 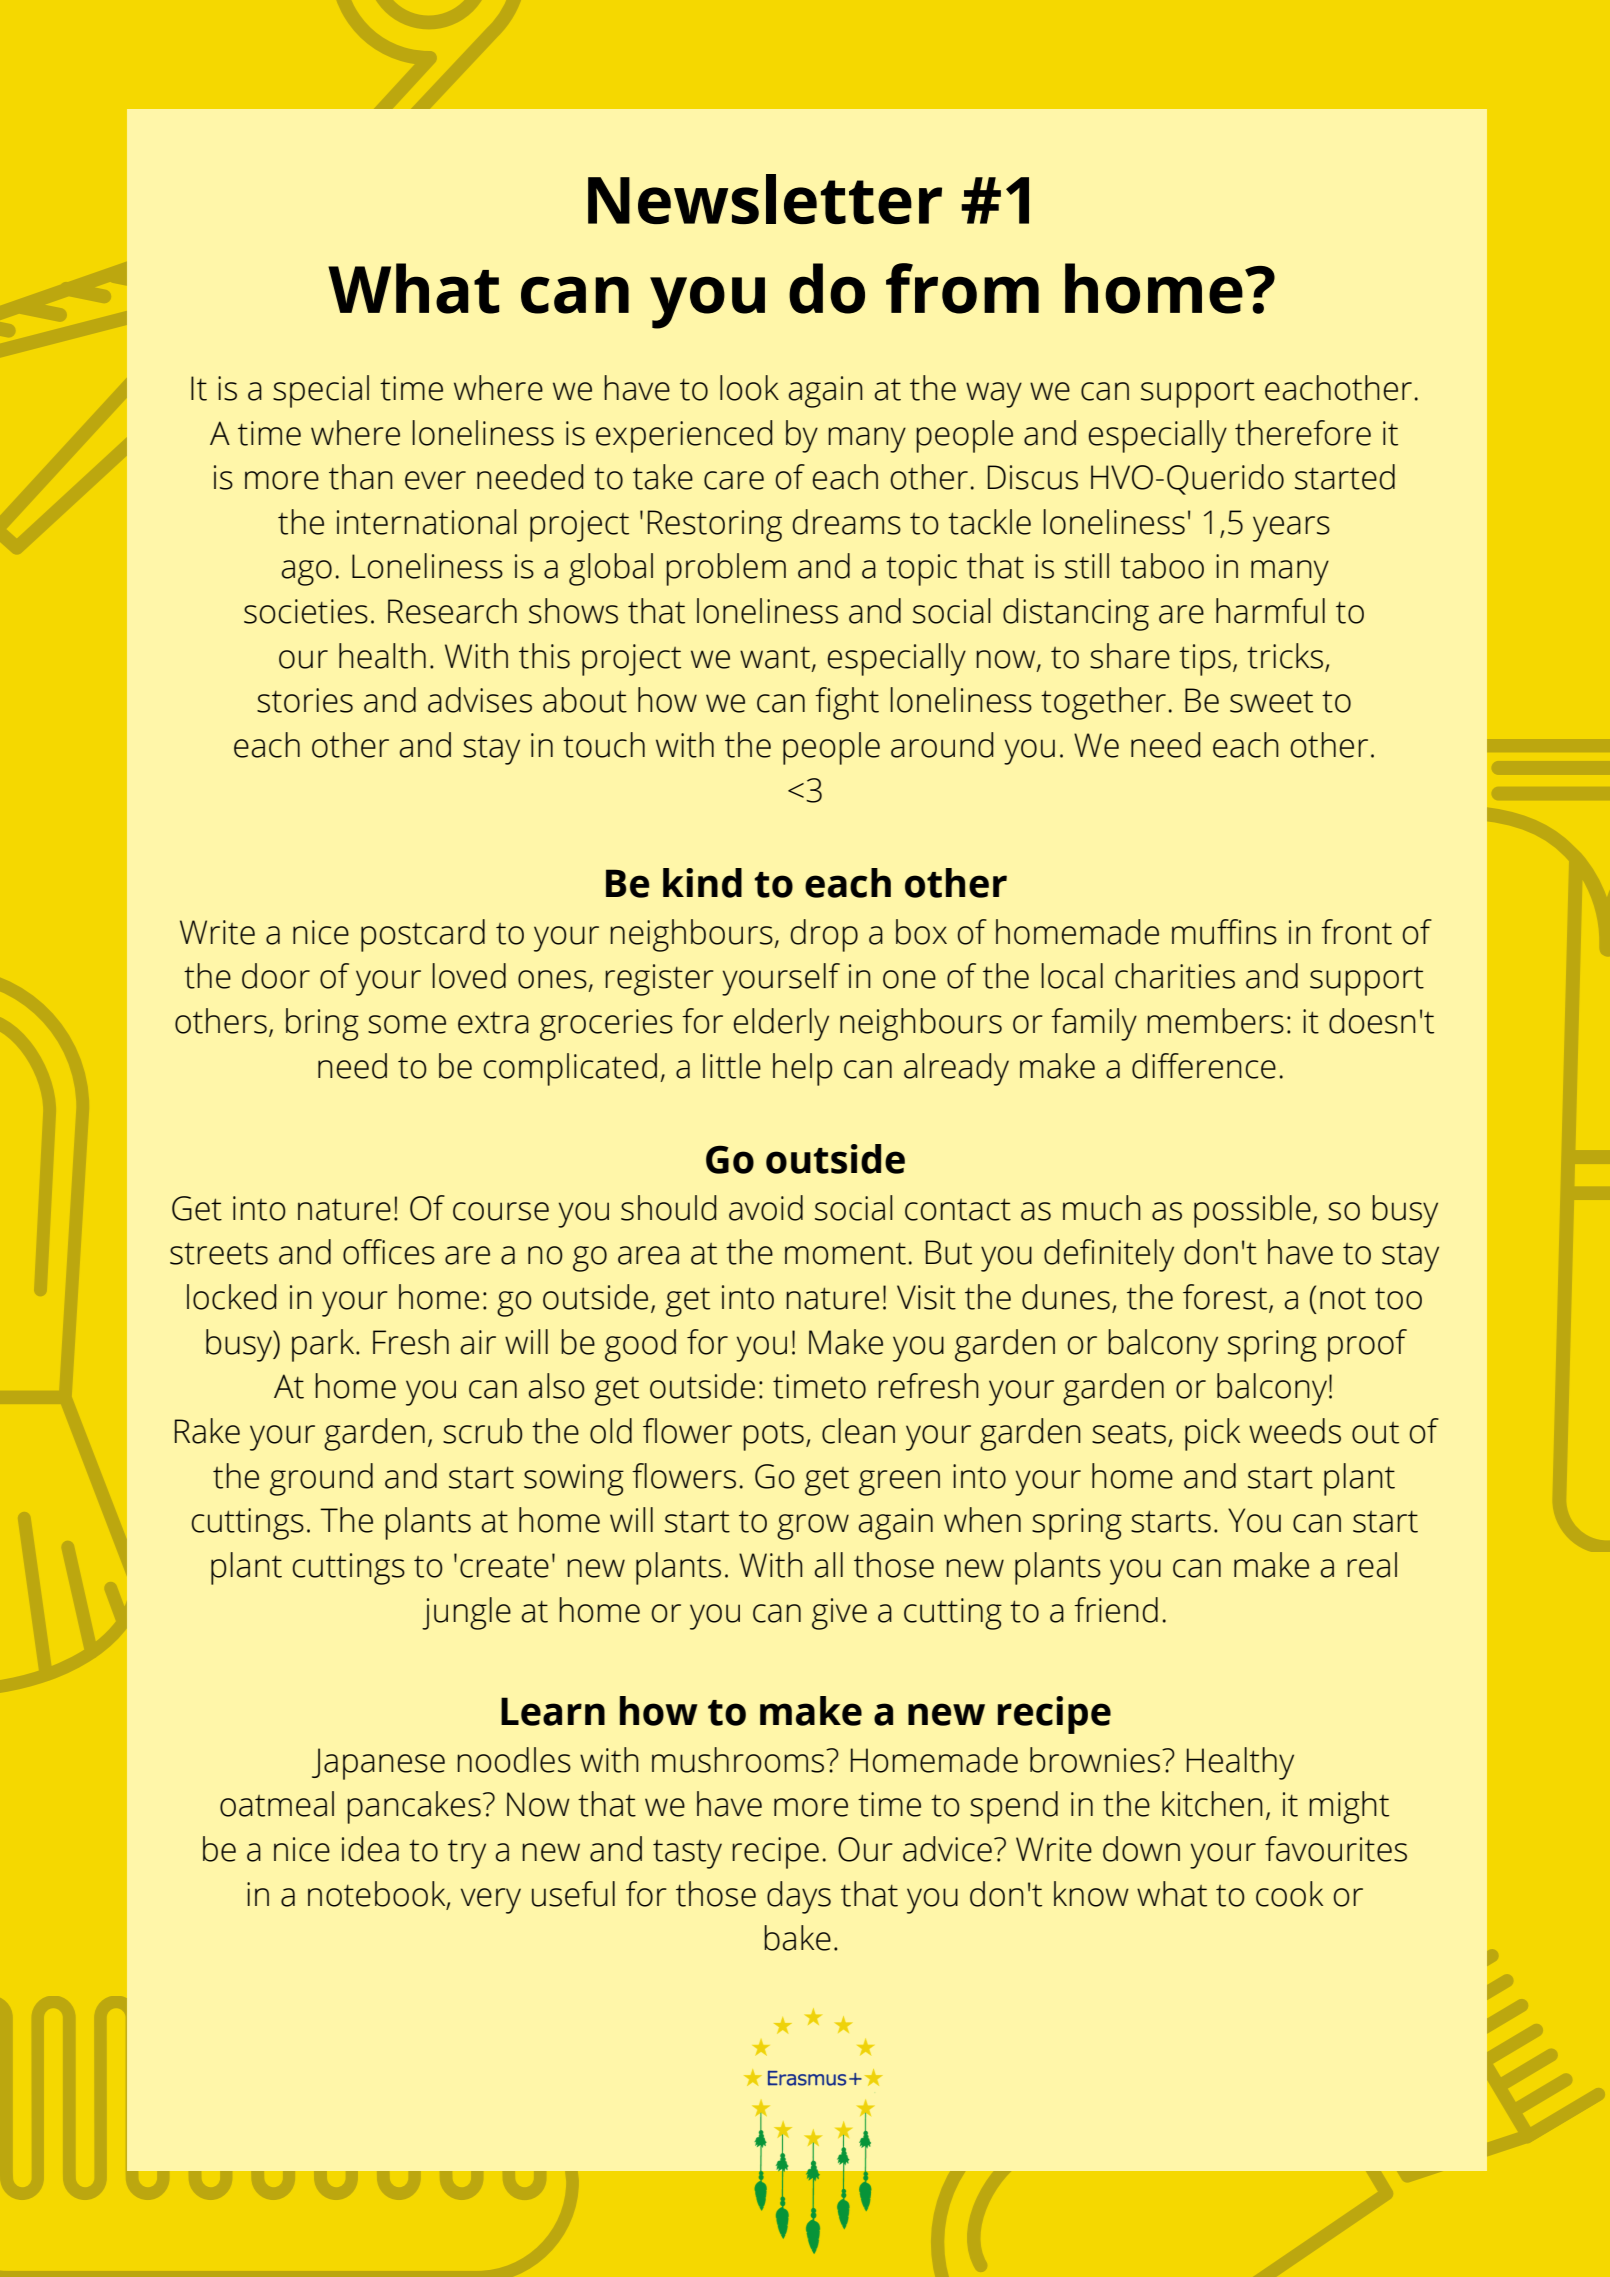 I want to click on help, so click(x=803, y=1069).
